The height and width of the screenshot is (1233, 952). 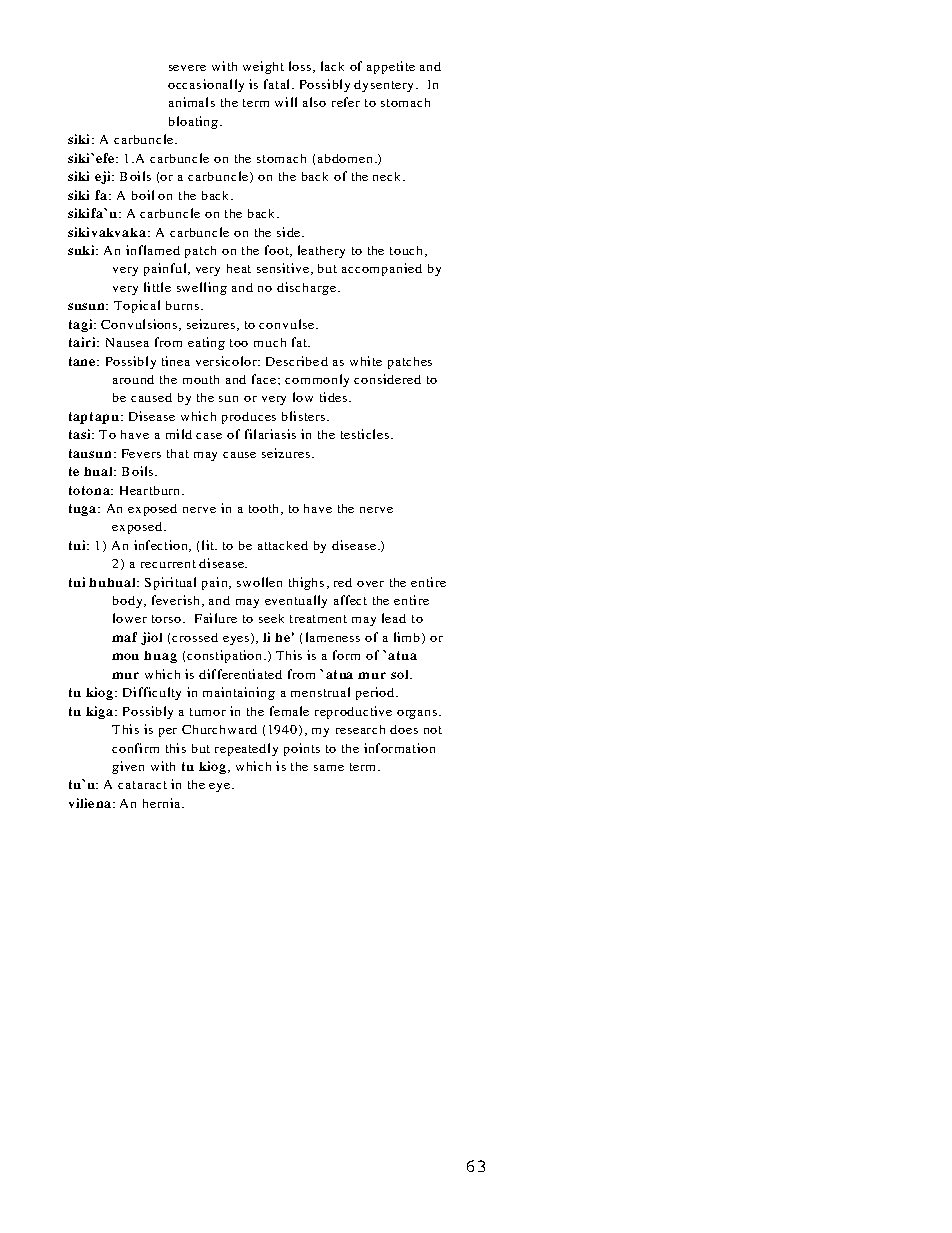 What do you see at coordinates (271, 618) in the screenshot?
I see `seek` at bounding box center [271, 618].
